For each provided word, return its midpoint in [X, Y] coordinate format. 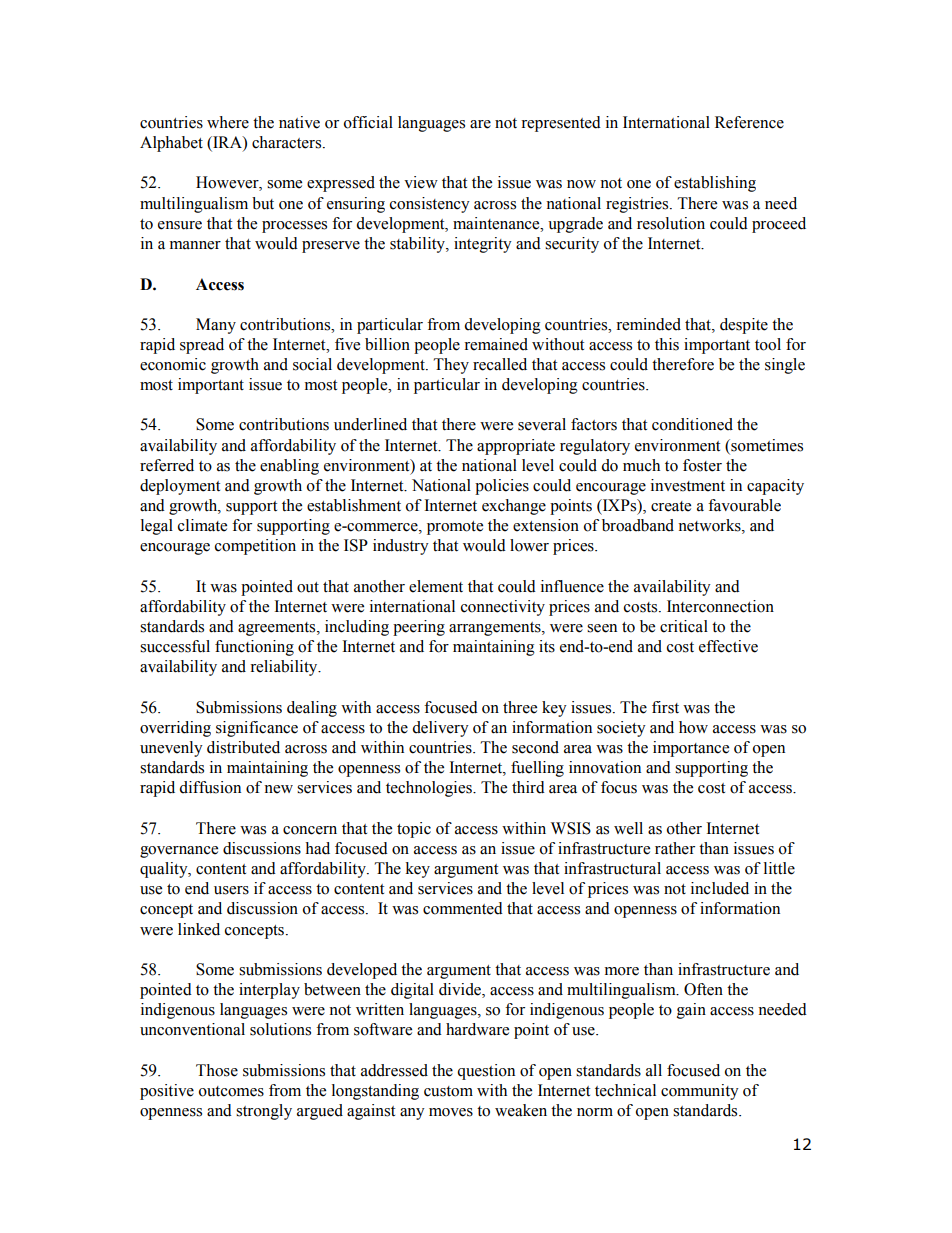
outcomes [231, 1091]
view [421, 182]
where [228, 122]
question [486, 1072]
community [700, 1092]
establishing [715, 184]
